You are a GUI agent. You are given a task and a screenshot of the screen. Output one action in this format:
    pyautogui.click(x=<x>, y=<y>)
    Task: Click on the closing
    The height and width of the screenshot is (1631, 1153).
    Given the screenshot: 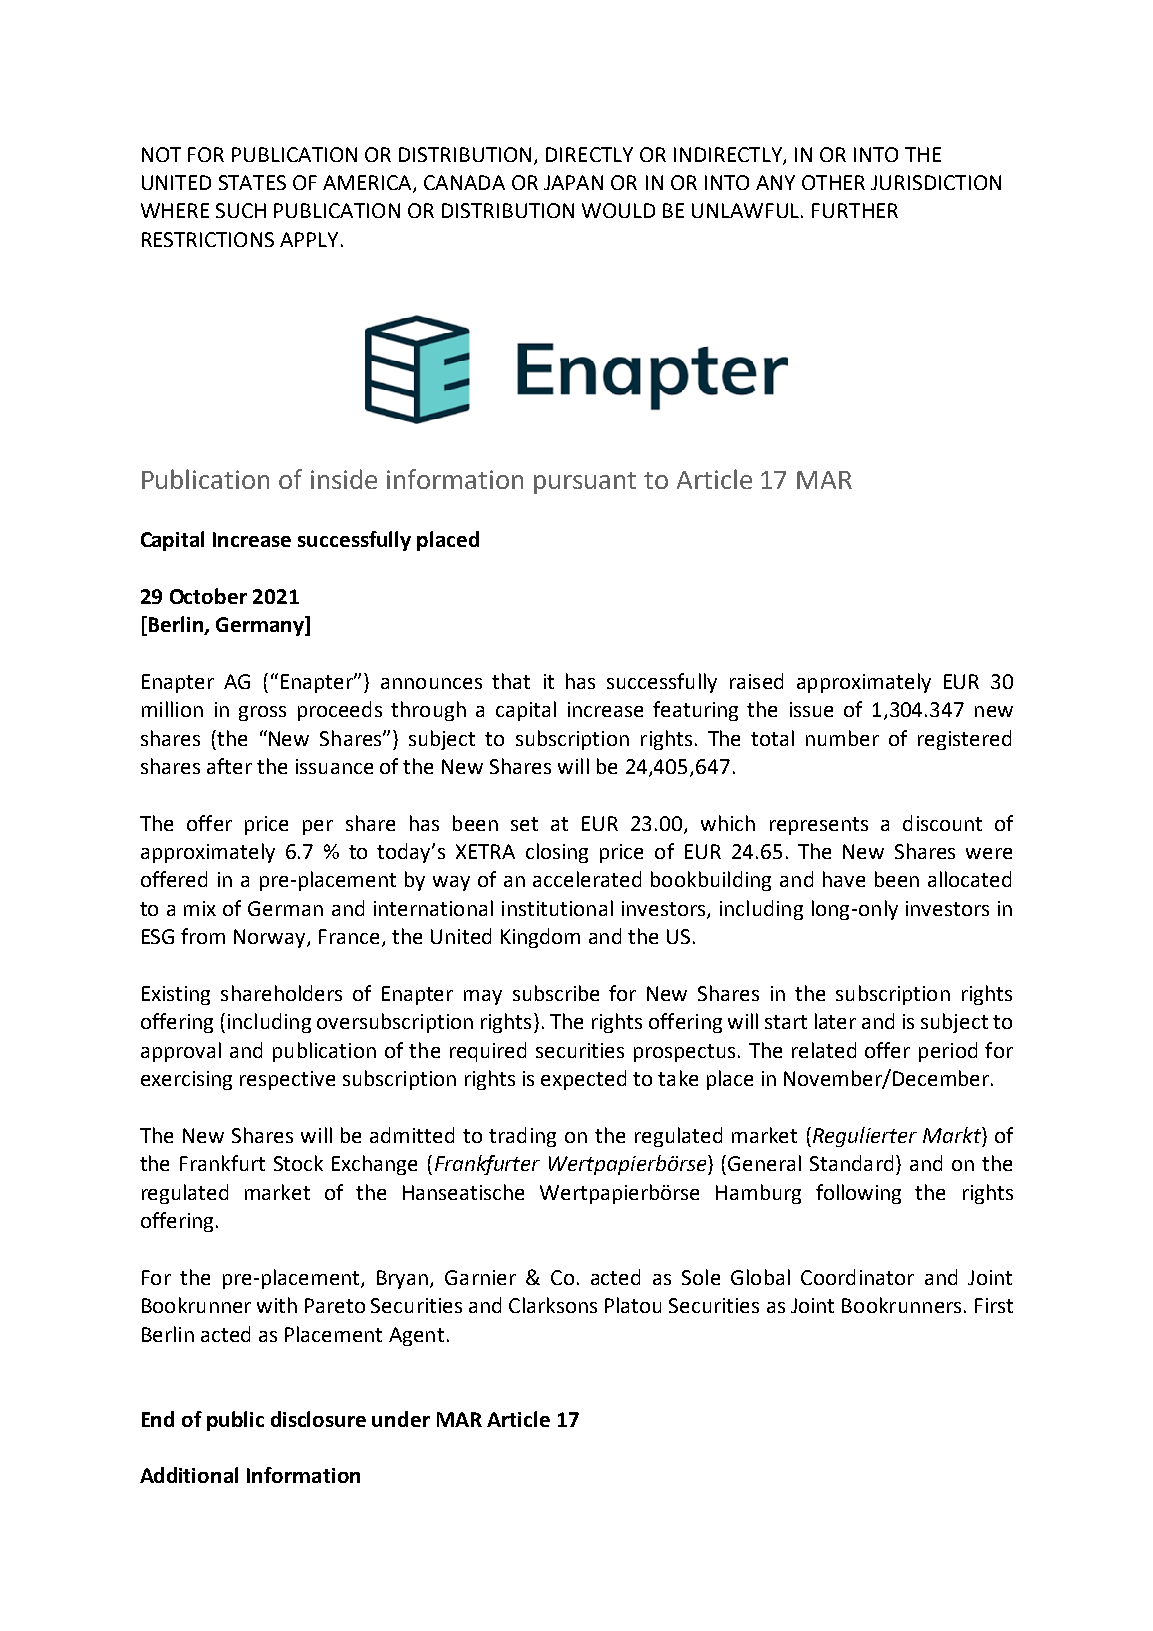 What is the action you would take?
    pyautogui.click(x=557, y=853)
